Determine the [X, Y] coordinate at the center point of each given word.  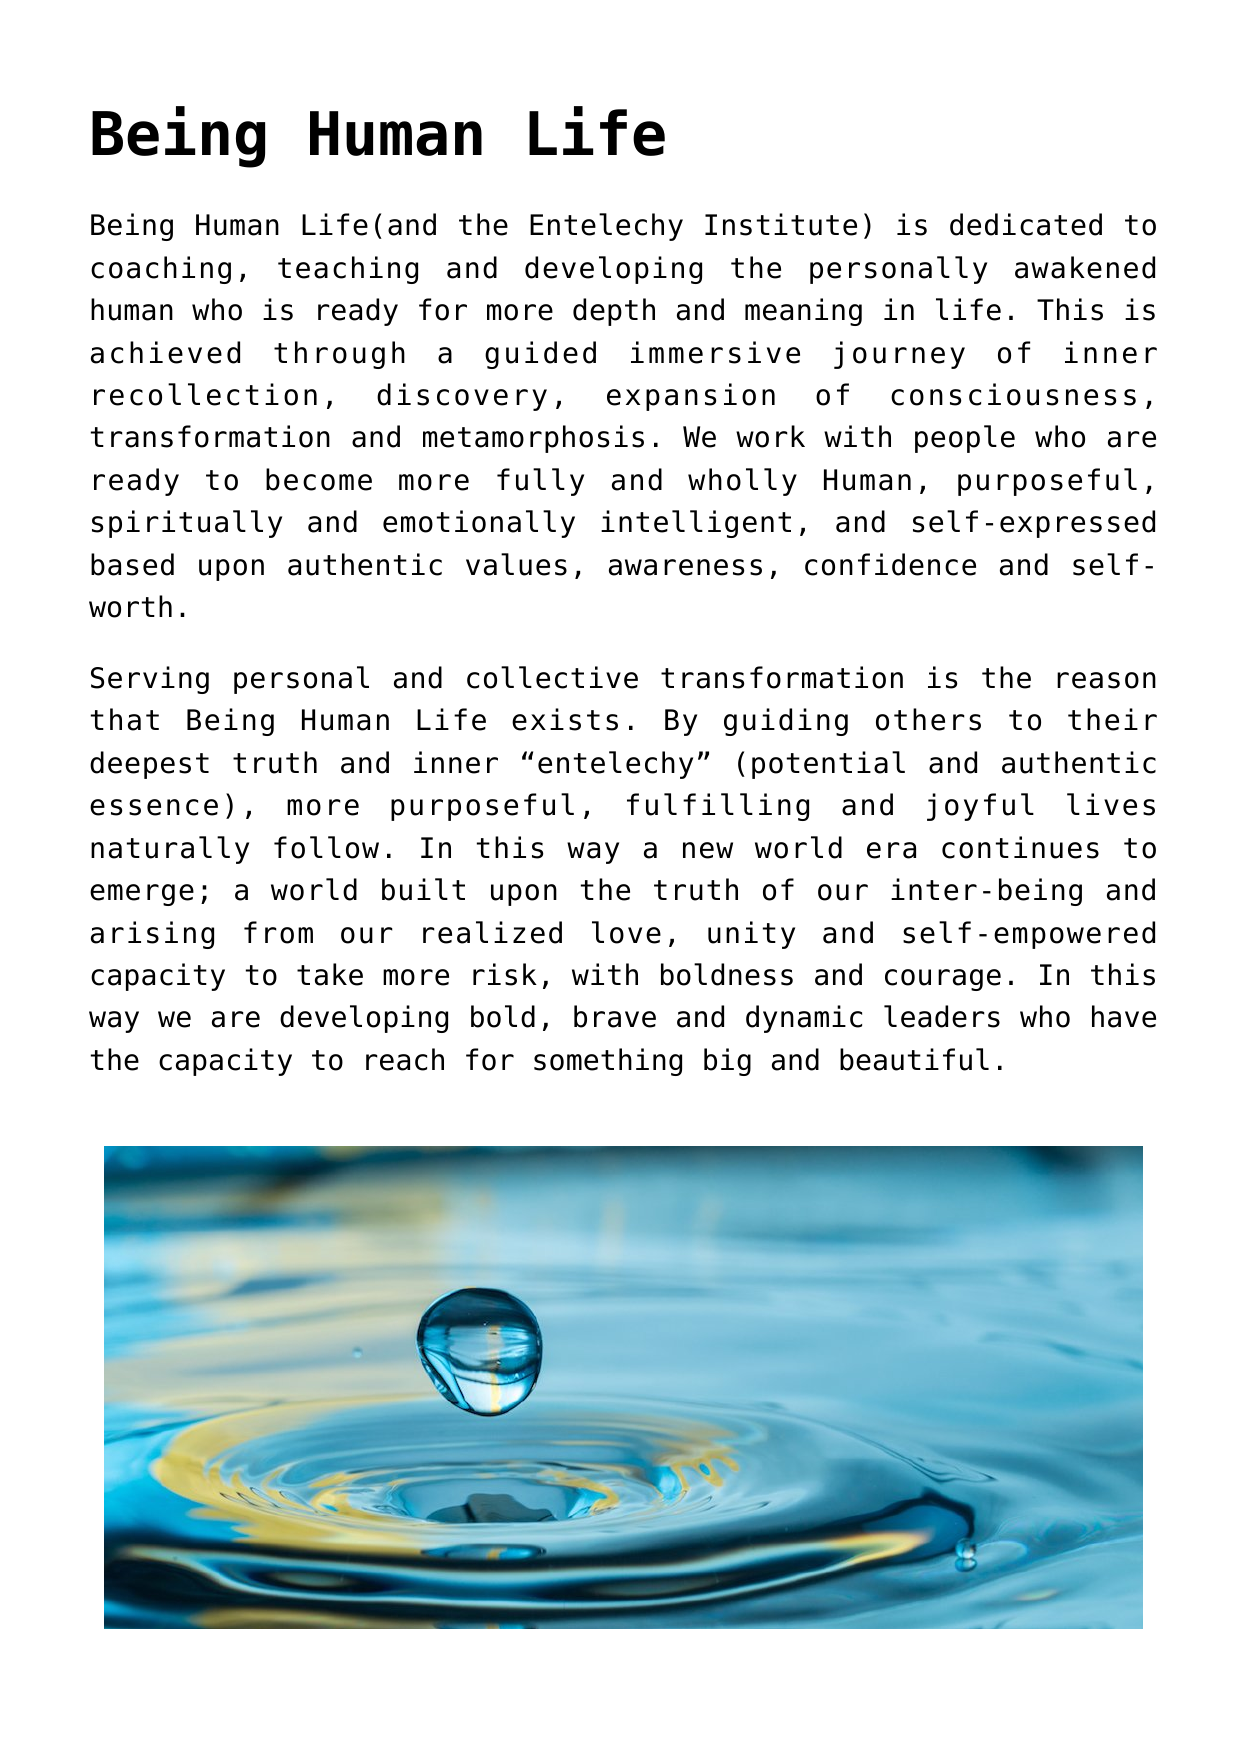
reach [405, 1059]
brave [615, 1016]
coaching [161, 270]
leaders [942, 1016]
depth [614, 312]
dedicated [1026, 224]
